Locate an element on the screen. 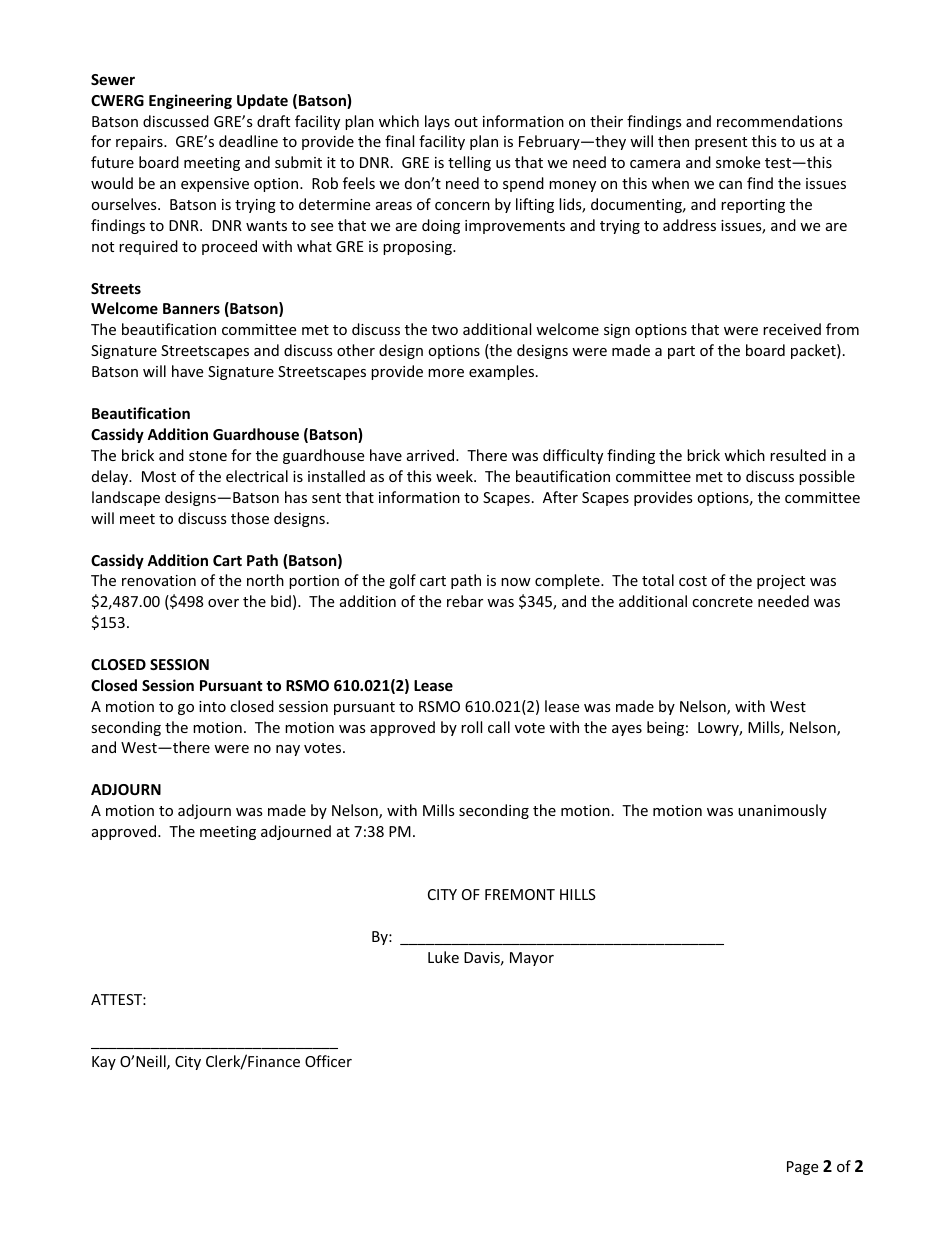 The width and height of the screenshot is (952, 1233). unanimously is located at coordinates (782, 811).
